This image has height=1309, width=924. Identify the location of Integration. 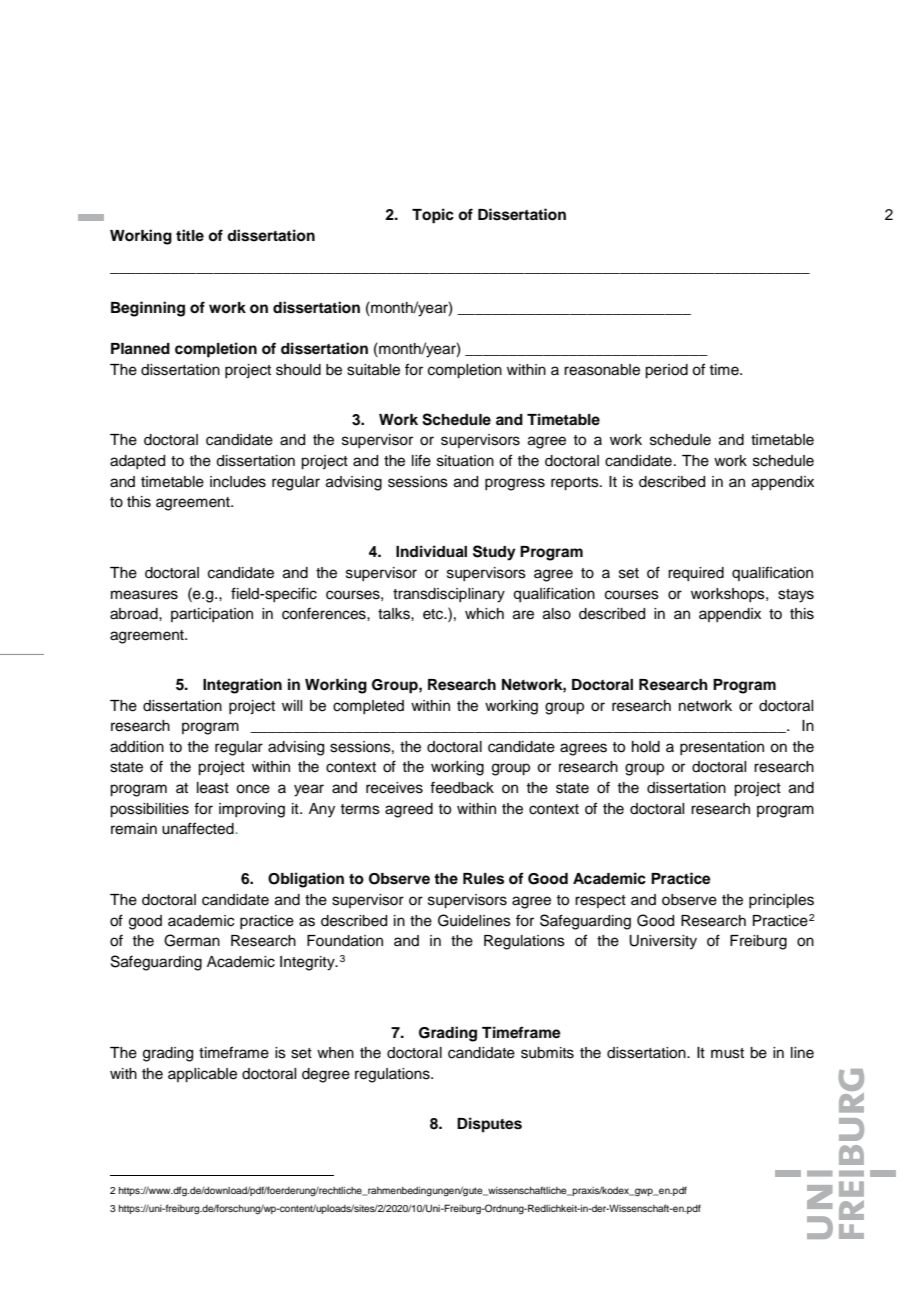
(242, 686).
